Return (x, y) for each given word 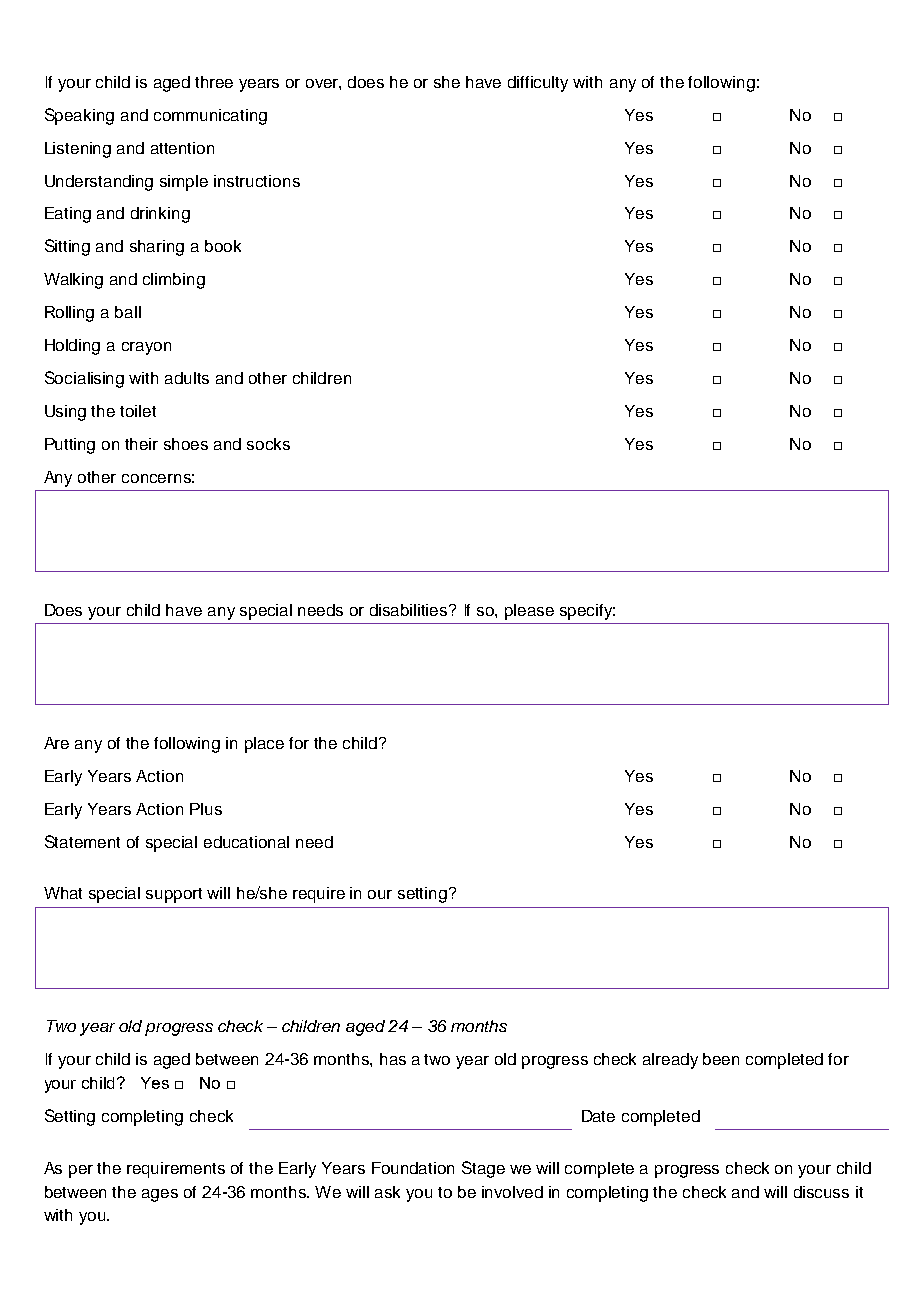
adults (187, 378)
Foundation (413, 1168)
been (721, 1059)
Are (56, 743)
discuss (821, 1192)
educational (246, 842)
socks (268, 444)
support (174, 895)
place (264, 745)
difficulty (538, 84)
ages (160, 1195)
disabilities (410, 610)
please (529, 612)
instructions (257, 181)
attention (182, 148)
